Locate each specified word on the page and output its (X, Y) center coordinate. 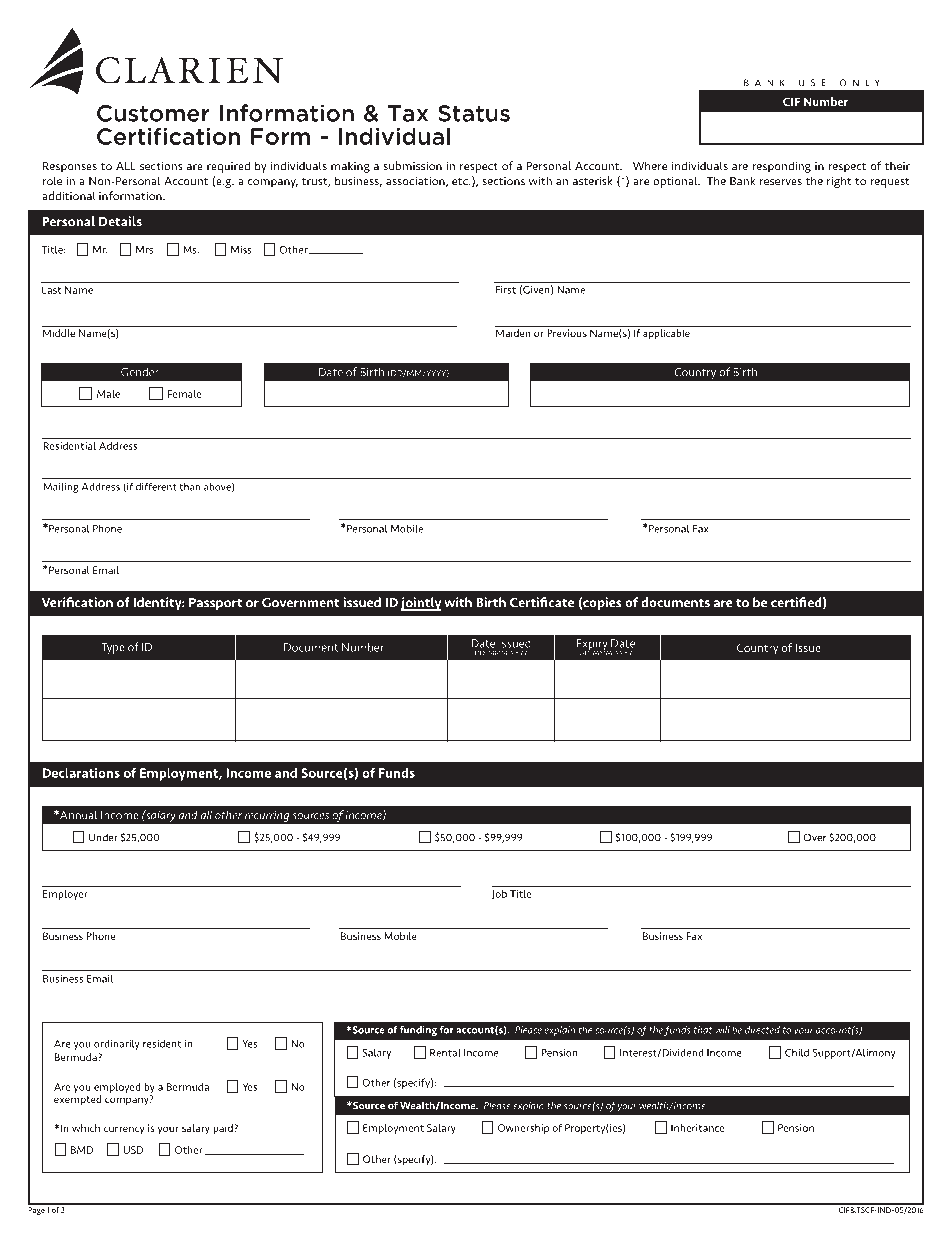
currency (124, 1130)
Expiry (592, 646)
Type (113, 648)
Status (474, 113)
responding (781, 167)
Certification (168, 136)
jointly (421, 604)
